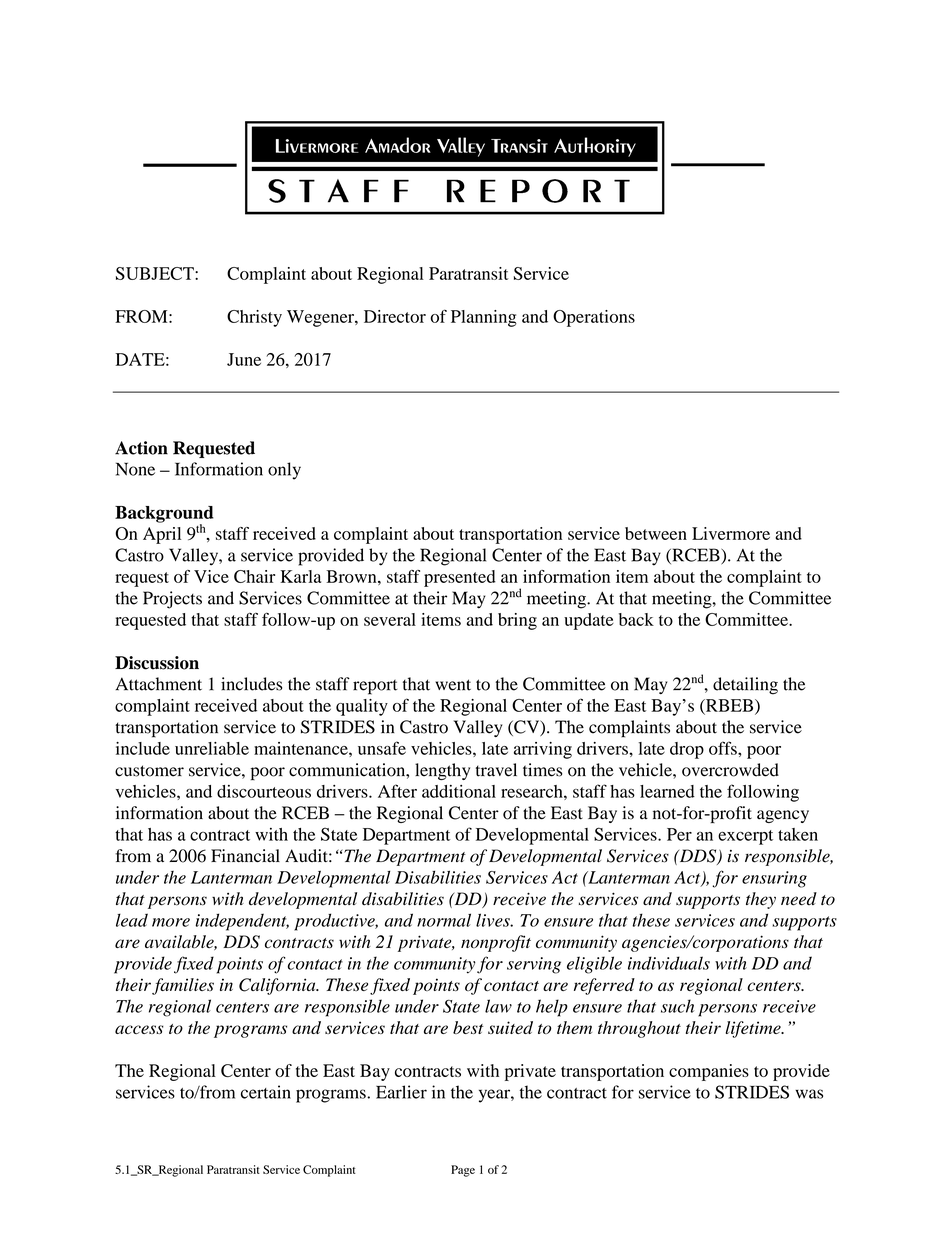  Describe the element at coordinates (453, 685) in the screenshot. I see `went` at that location.
